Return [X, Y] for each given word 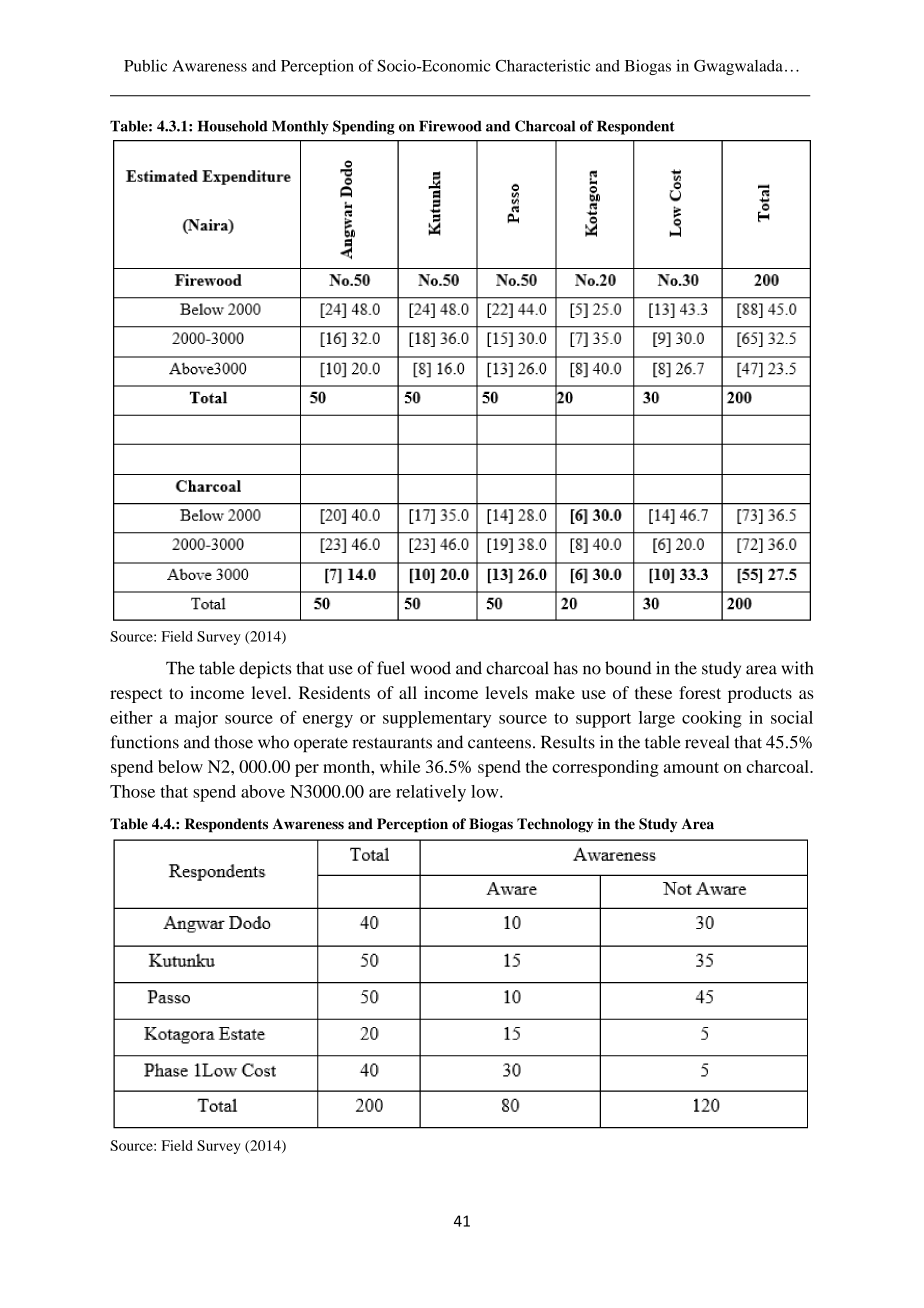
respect [136, 695]
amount [691, 767]
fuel [391, 668]
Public [145, 65]
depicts [265, 670]
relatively [431, 793]
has [566, 668]
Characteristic [542, 65]
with [797, 668]
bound [628, 668]
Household [233, 126]
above [263, 791]
